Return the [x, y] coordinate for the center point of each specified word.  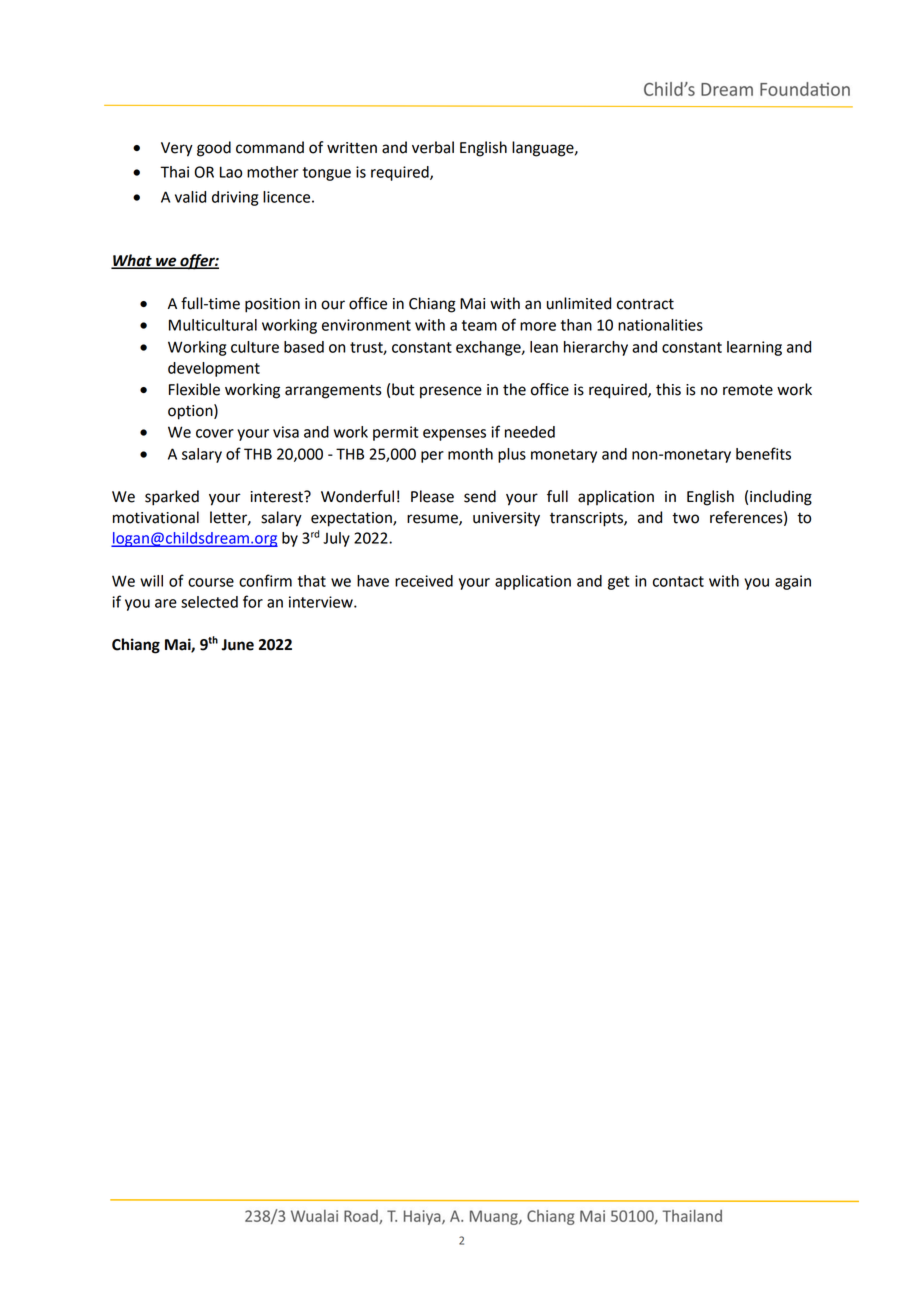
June [238, 645]
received [424, 581]
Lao [231, 172]
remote [748, 390]
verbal [433, 147]
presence [451, 392]
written [352, 148]
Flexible [194, 389]
